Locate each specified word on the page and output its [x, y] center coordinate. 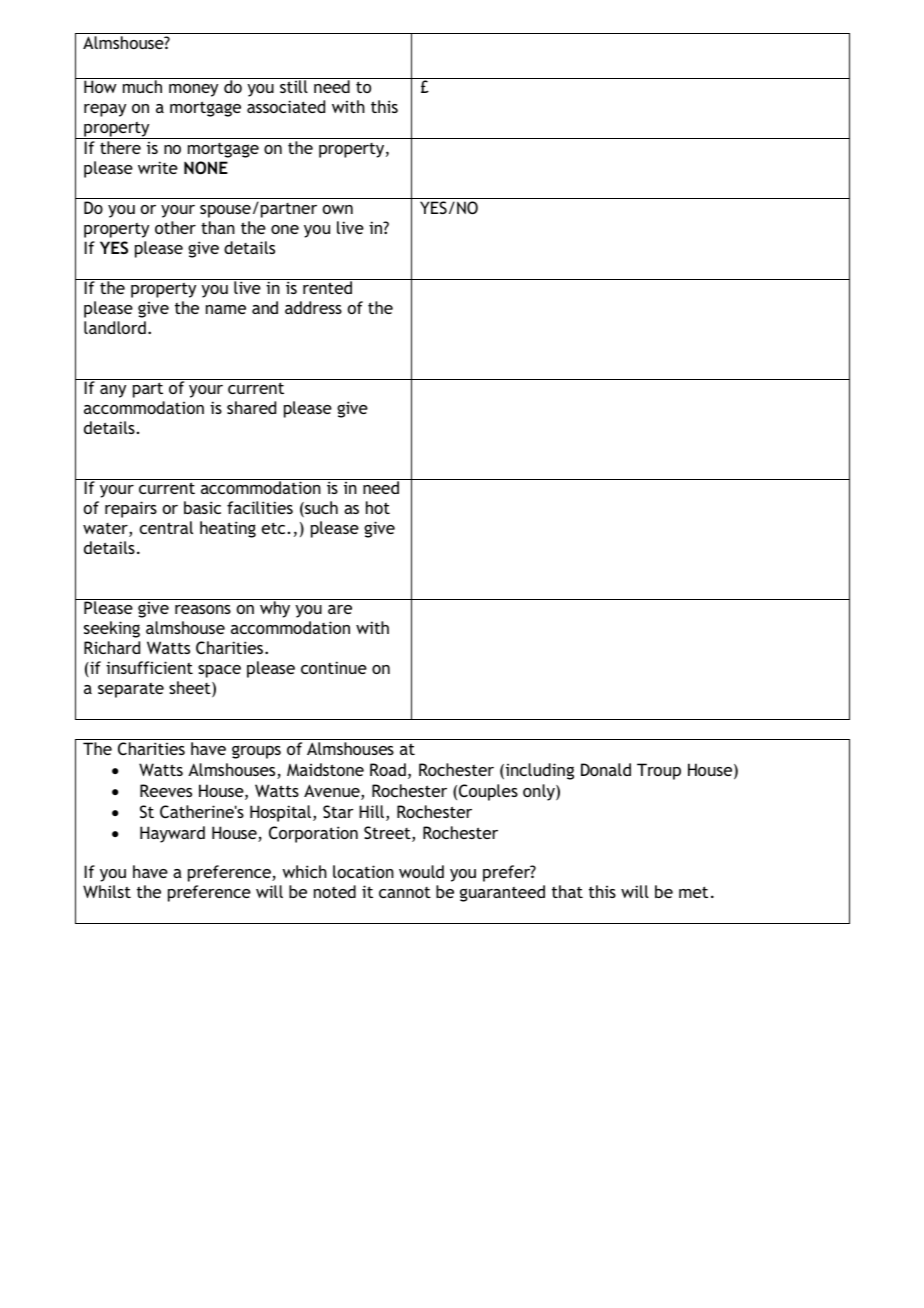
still [294, 86]
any [113, 391]
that [567, 891]
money [193, 90]
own [338, 209]
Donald [606, 769]
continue [334, 667]
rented [327, 287]
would [421, 871]
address [313, 307]
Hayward [172, 834]
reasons [203, 609]
